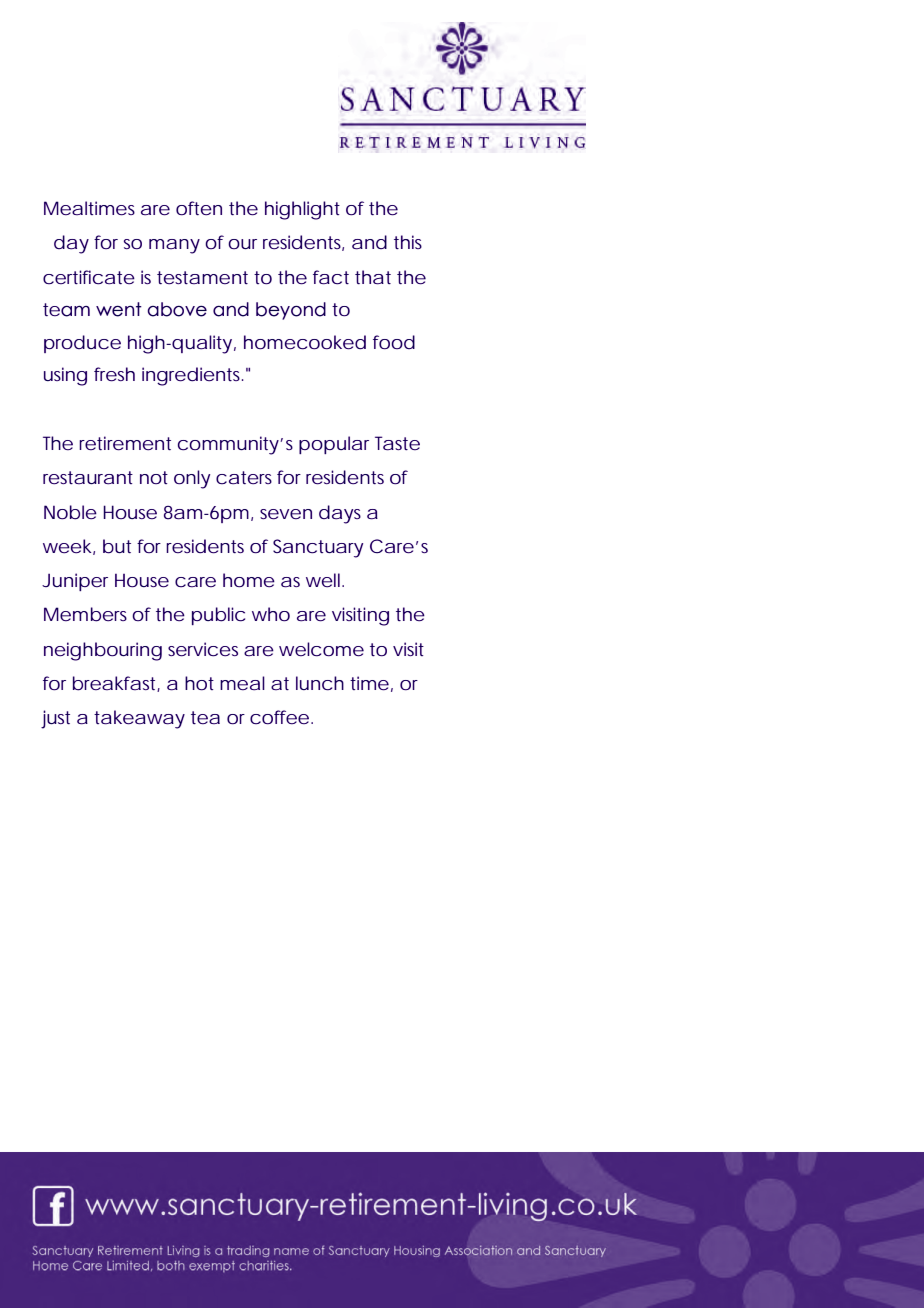  I want to click on well, so click(324, 580).
